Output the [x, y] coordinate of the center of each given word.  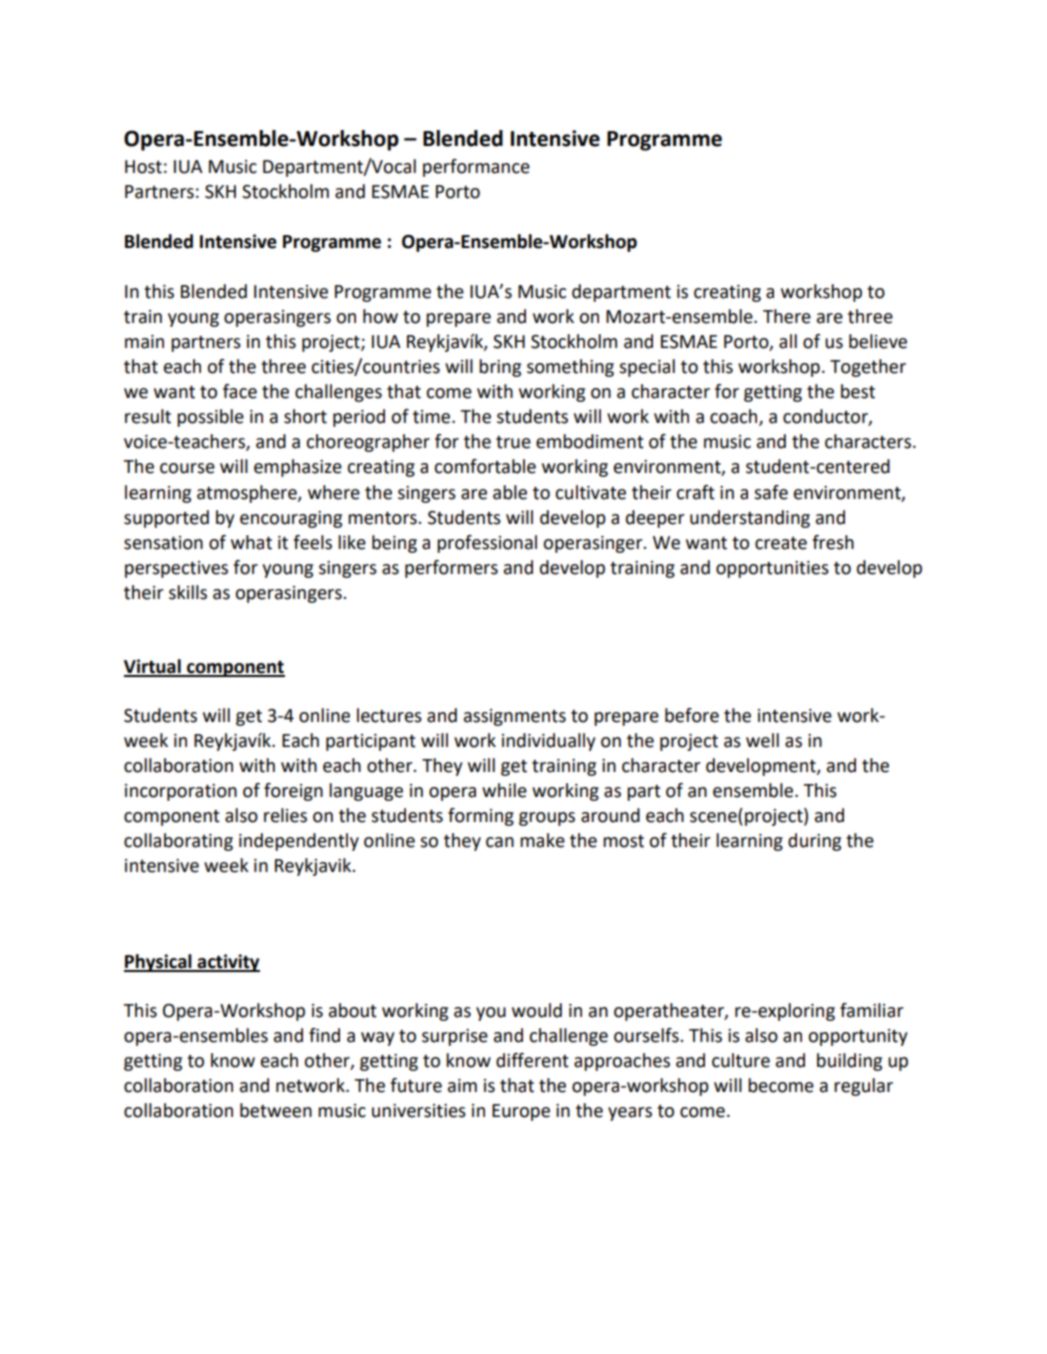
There [787, 316]
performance [476, 168]
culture [741, 1060]
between [276, 1110]
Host [143, 167]
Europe [521, 1112]
